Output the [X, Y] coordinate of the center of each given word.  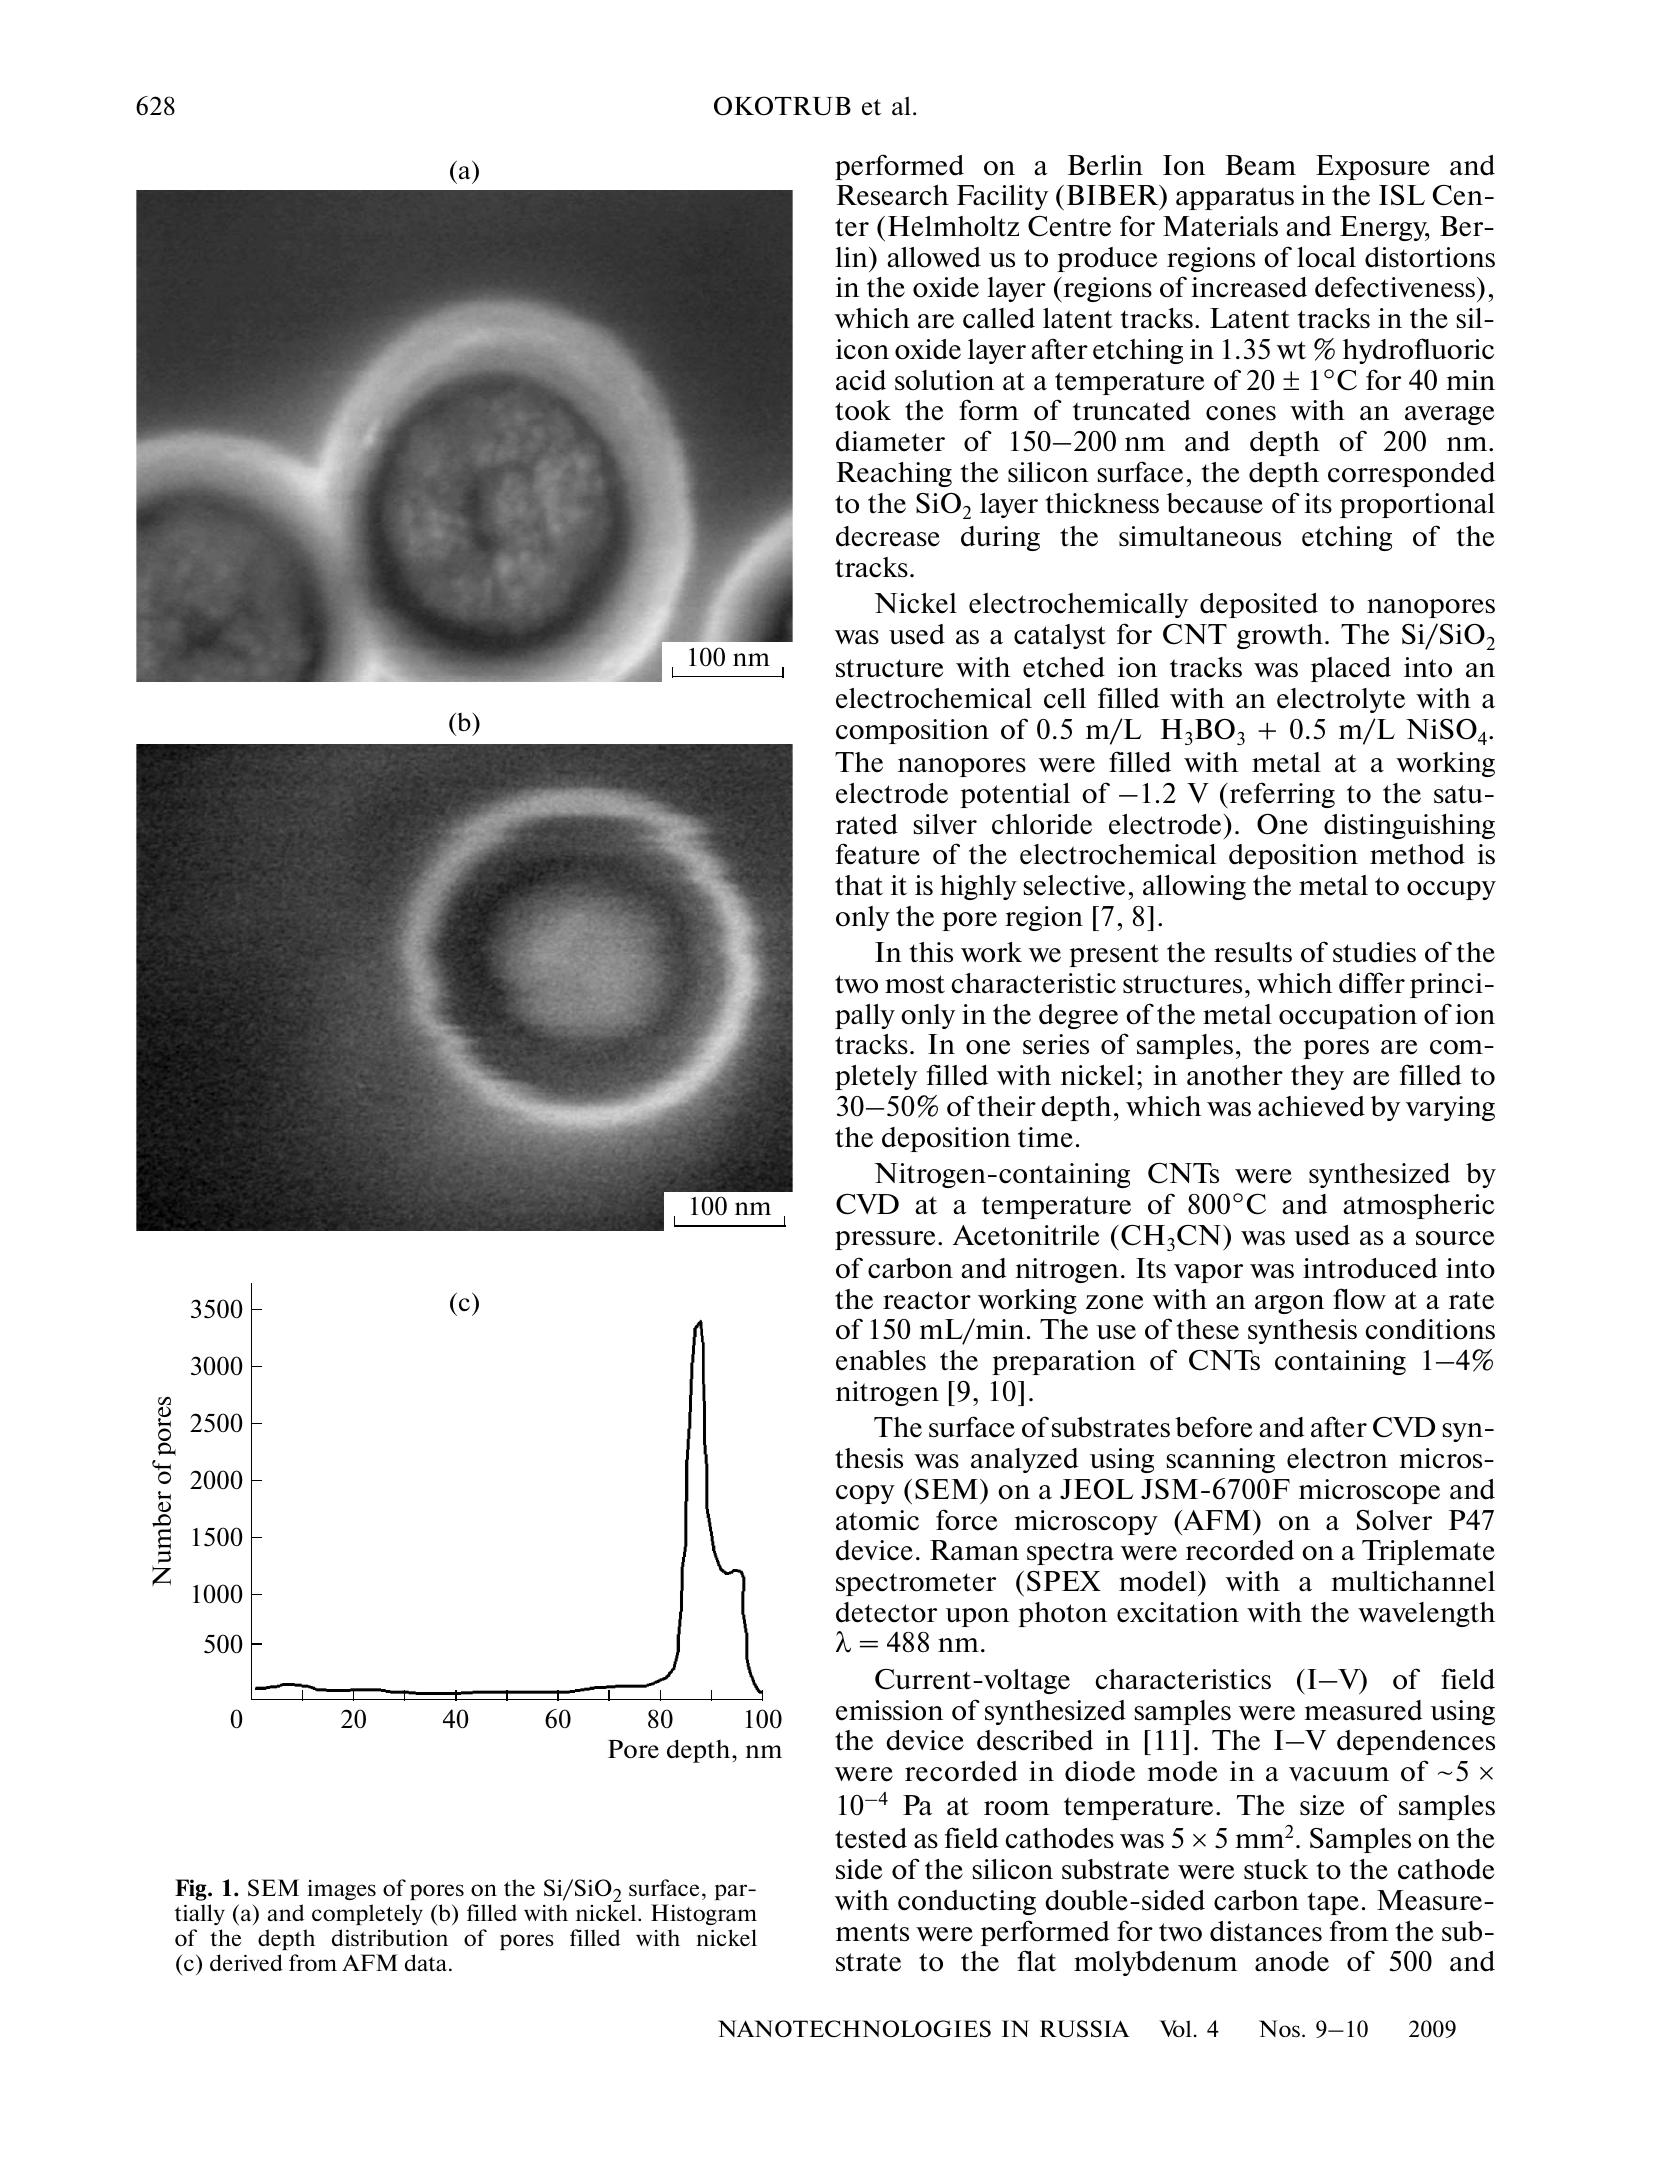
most [915, 984]
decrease [888, 536]
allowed [934, 257]
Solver [1394, 1520]
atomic [877, 1520]
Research [892, 195]
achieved [1311, 1106]
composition [912, 731]
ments [872, 1932]
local [1326, 257]
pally [865, 1016]
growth [1281, 636]
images [341, 1890]
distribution [390, 1937]
